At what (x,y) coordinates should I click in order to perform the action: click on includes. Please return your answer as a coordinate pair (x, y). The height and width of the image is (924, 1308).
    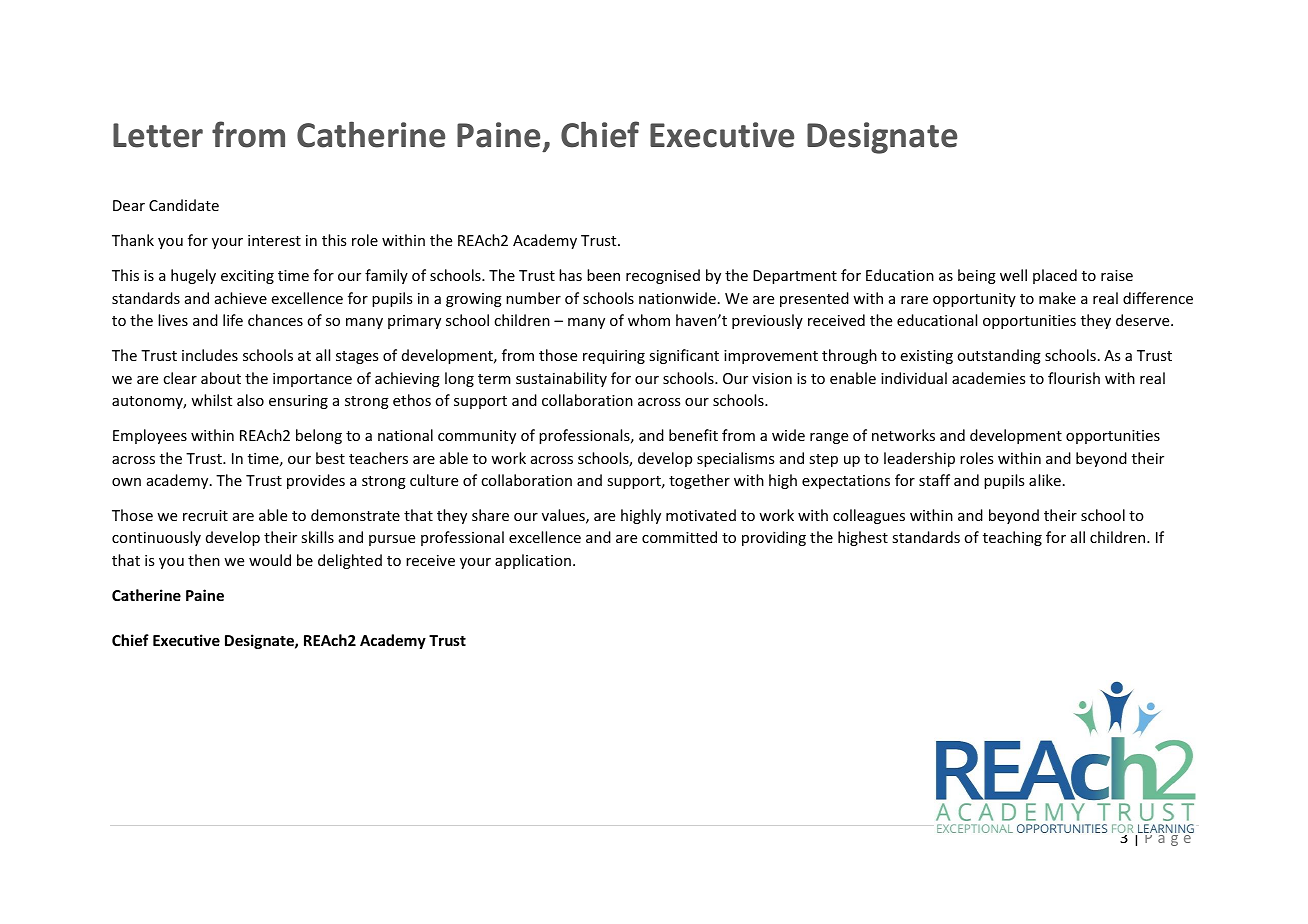
    Looking at the image, I should click on (210, 355).
